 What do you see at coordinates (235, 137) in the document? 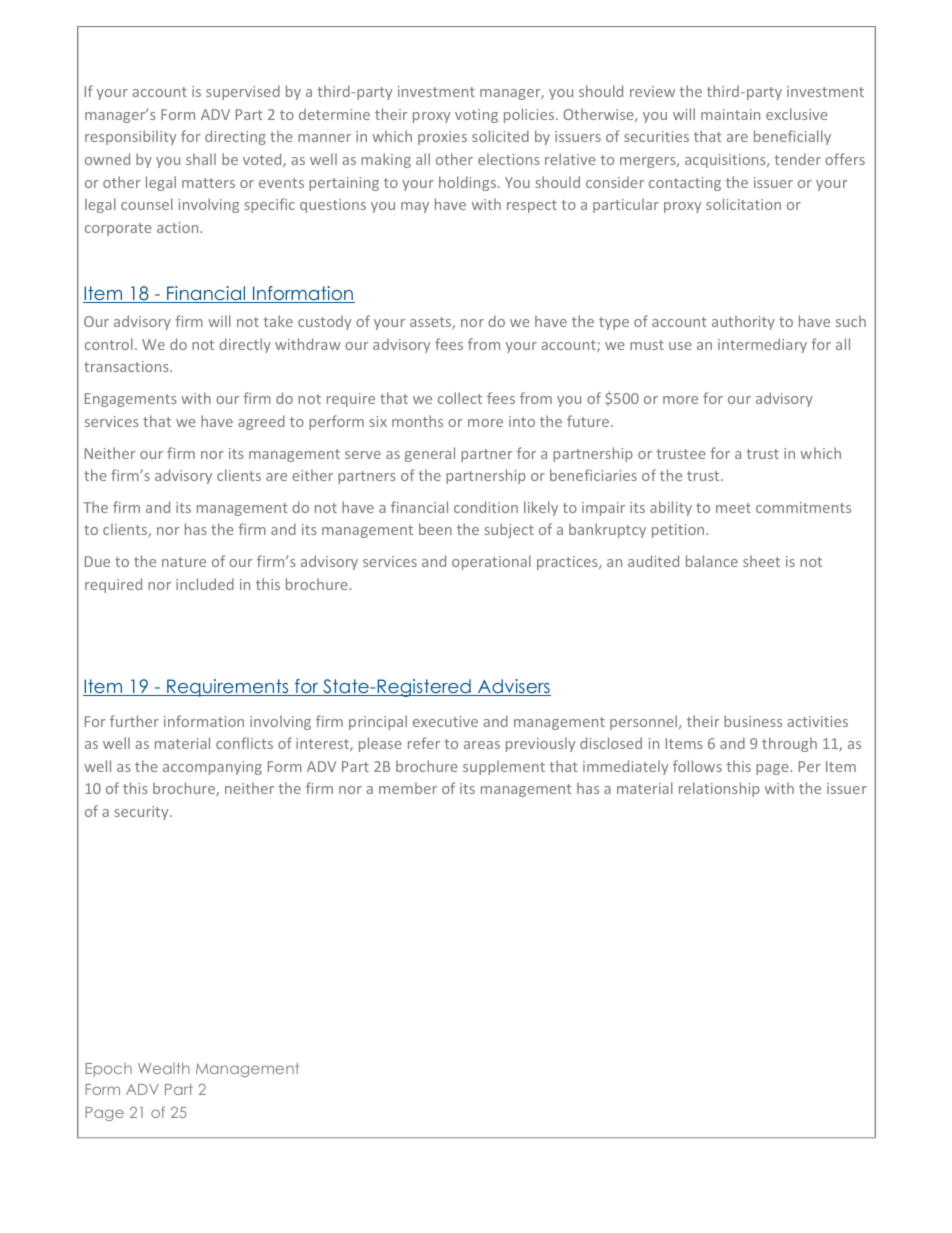
I see `directing` at bounding box center [235, 137].
